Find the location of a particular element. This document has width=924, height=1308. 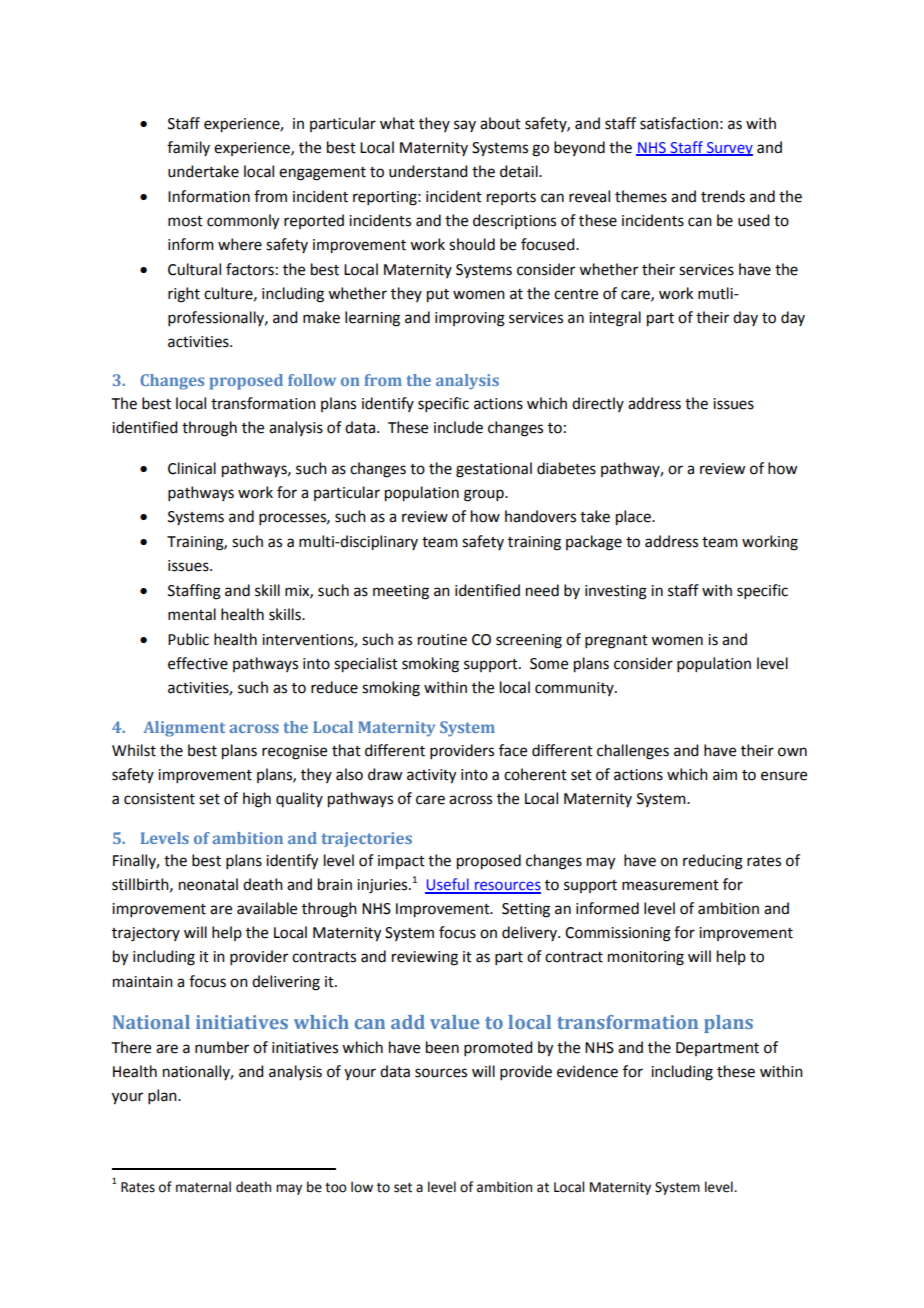

evidence is located at coordinates (587, 1071).
